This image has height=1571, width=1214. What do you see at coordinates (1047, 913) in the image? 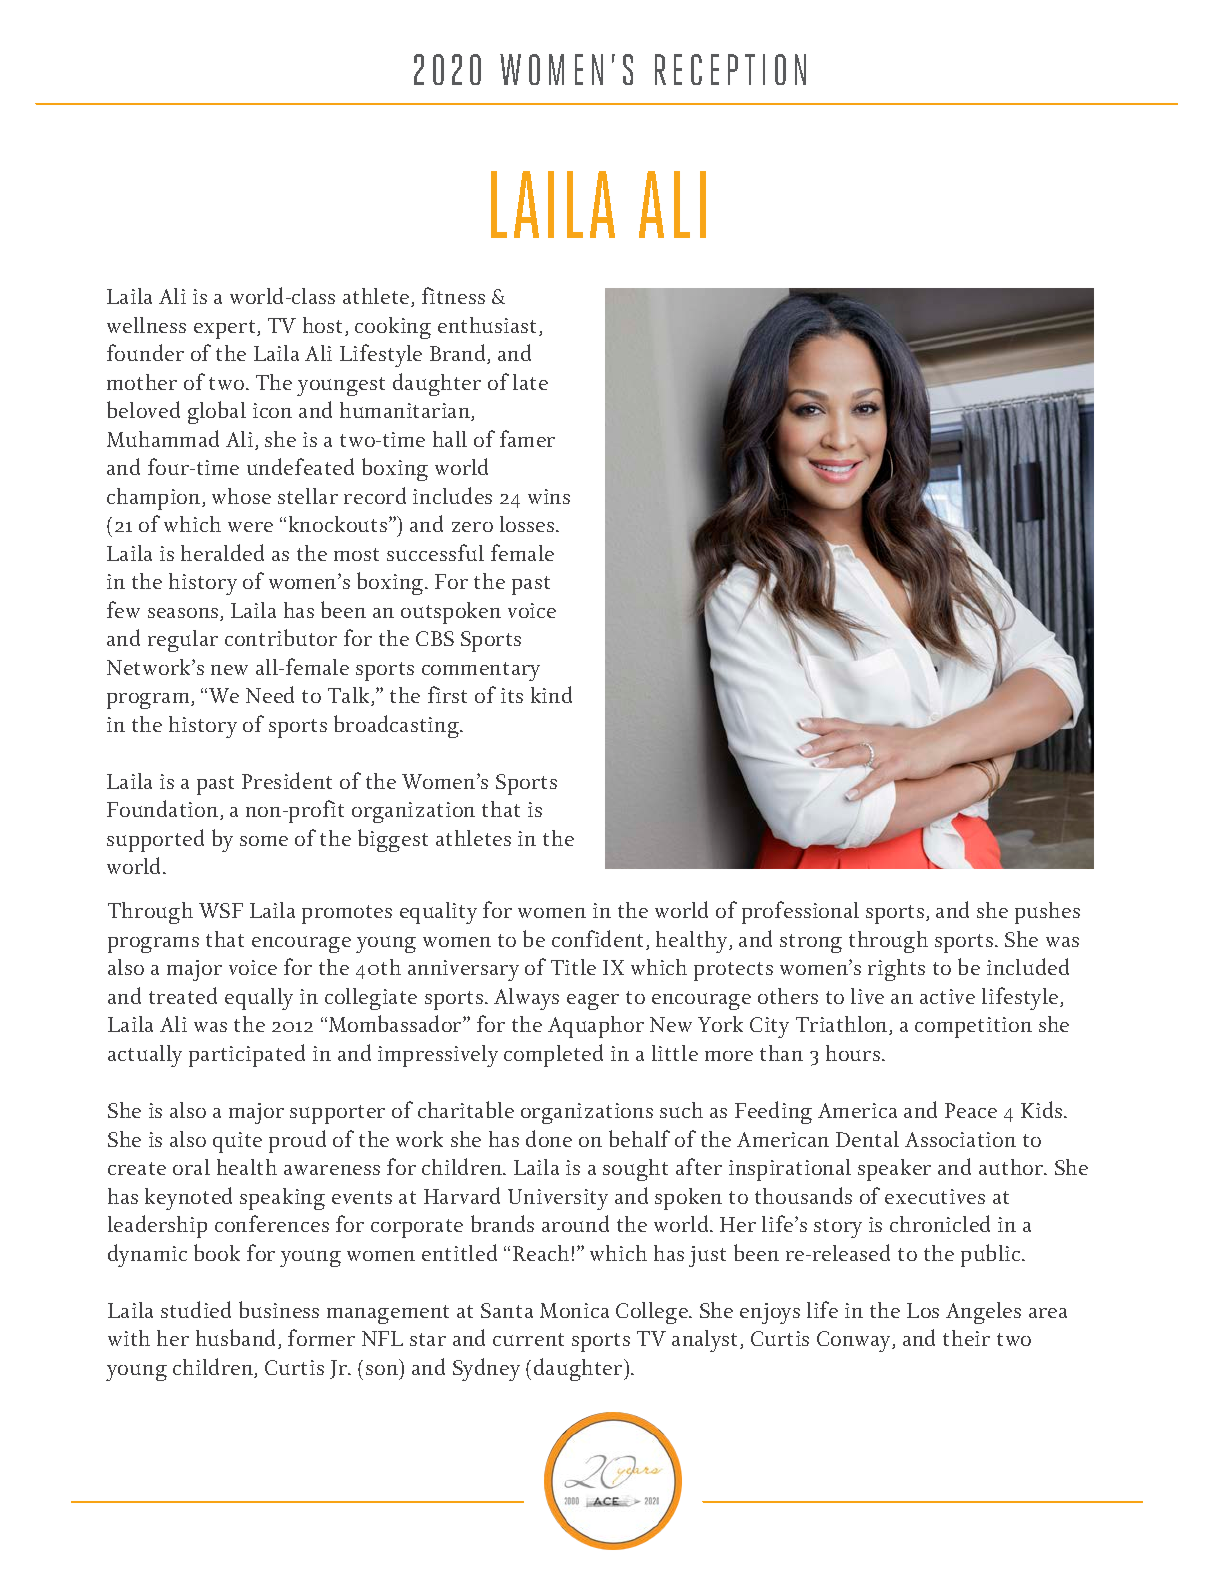
I see `pushes` at bounding box center [1047, 913].
